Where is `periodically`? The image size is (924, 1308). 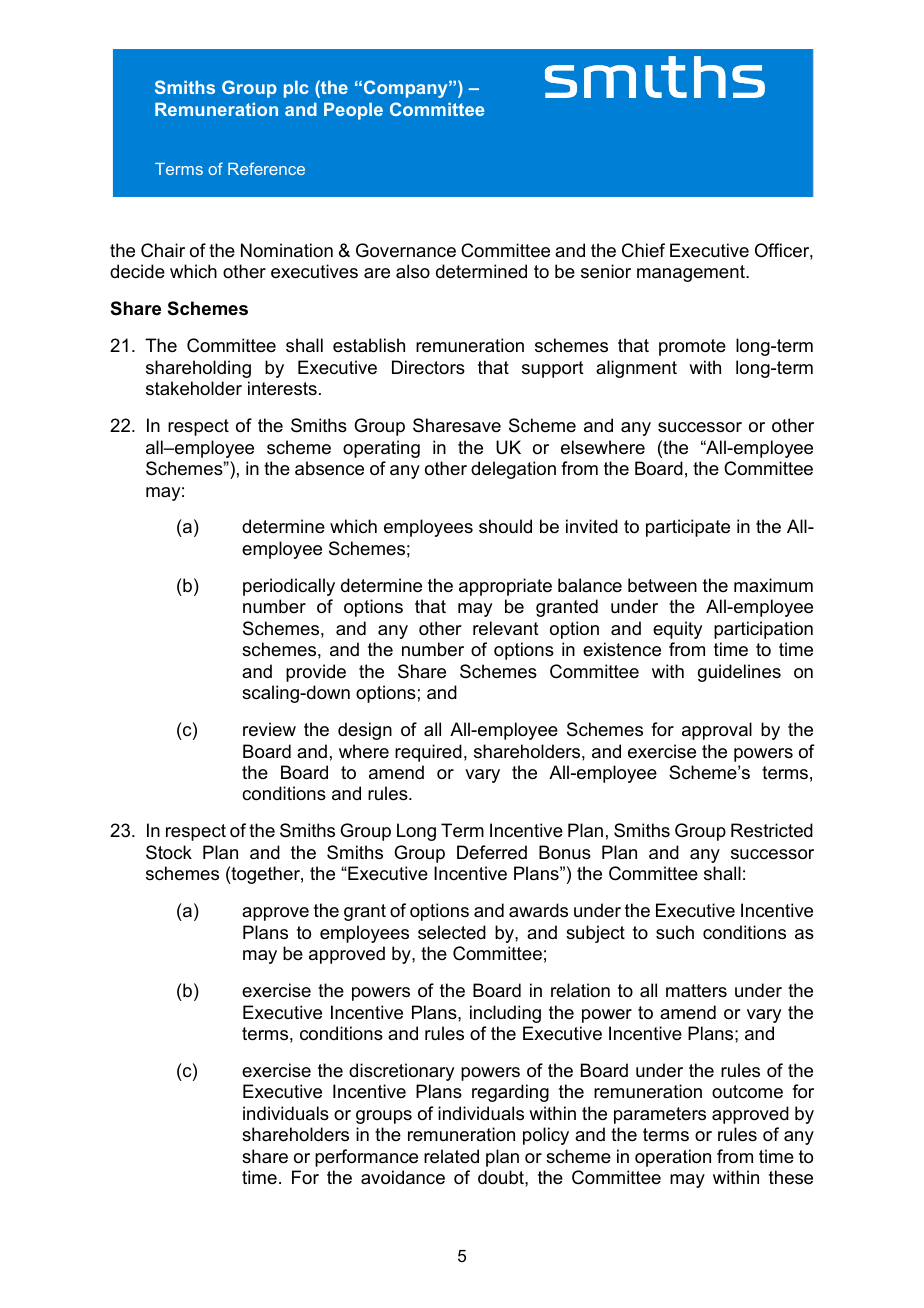
periodically is located at coordinates (289, 587).
